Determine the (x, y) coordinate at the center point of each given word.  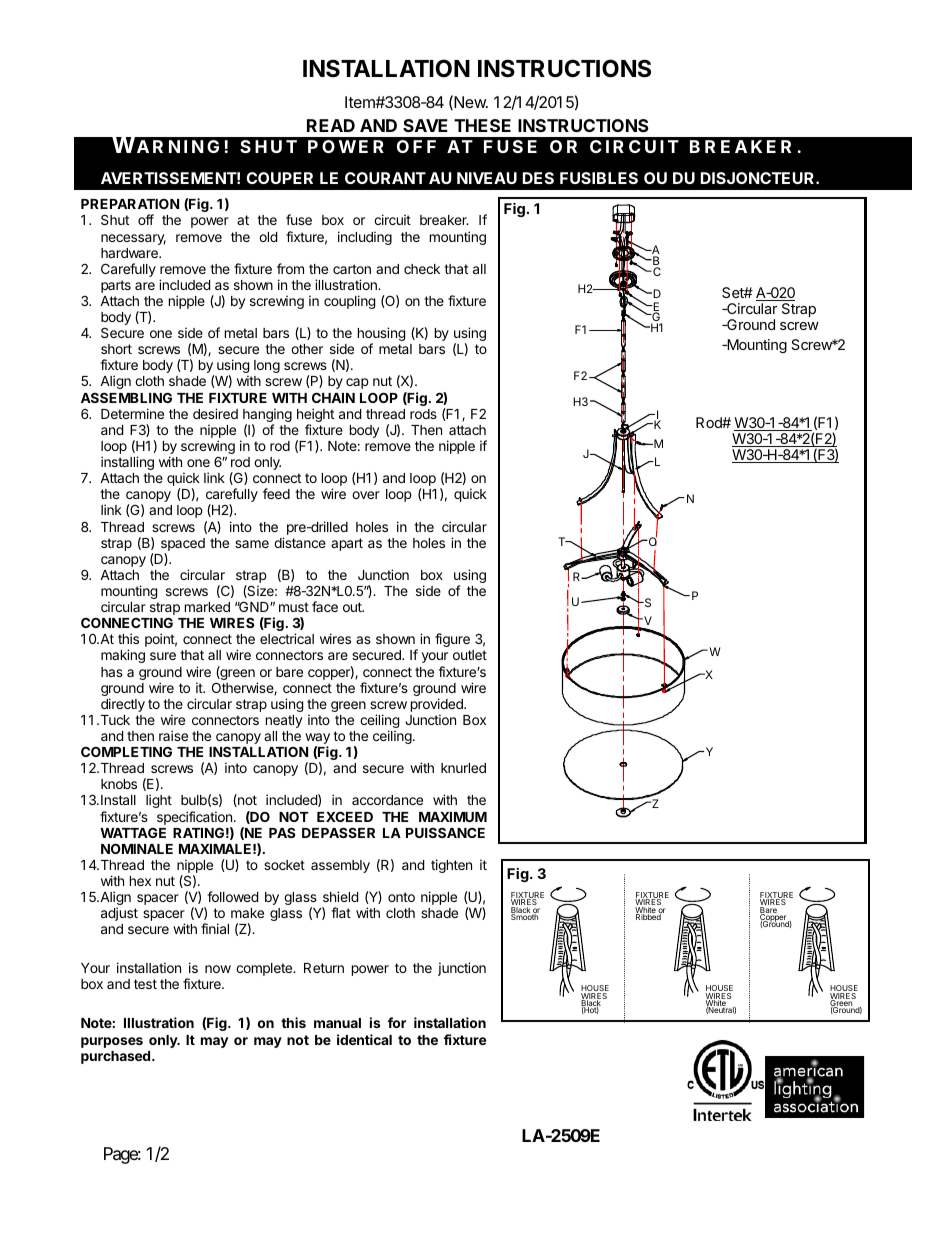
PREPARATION (130, 204)
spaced (183, 544)
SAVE (425, 125)
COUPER (279, 178)
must (294, 607)
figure (452, 640)
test (145, 984)
